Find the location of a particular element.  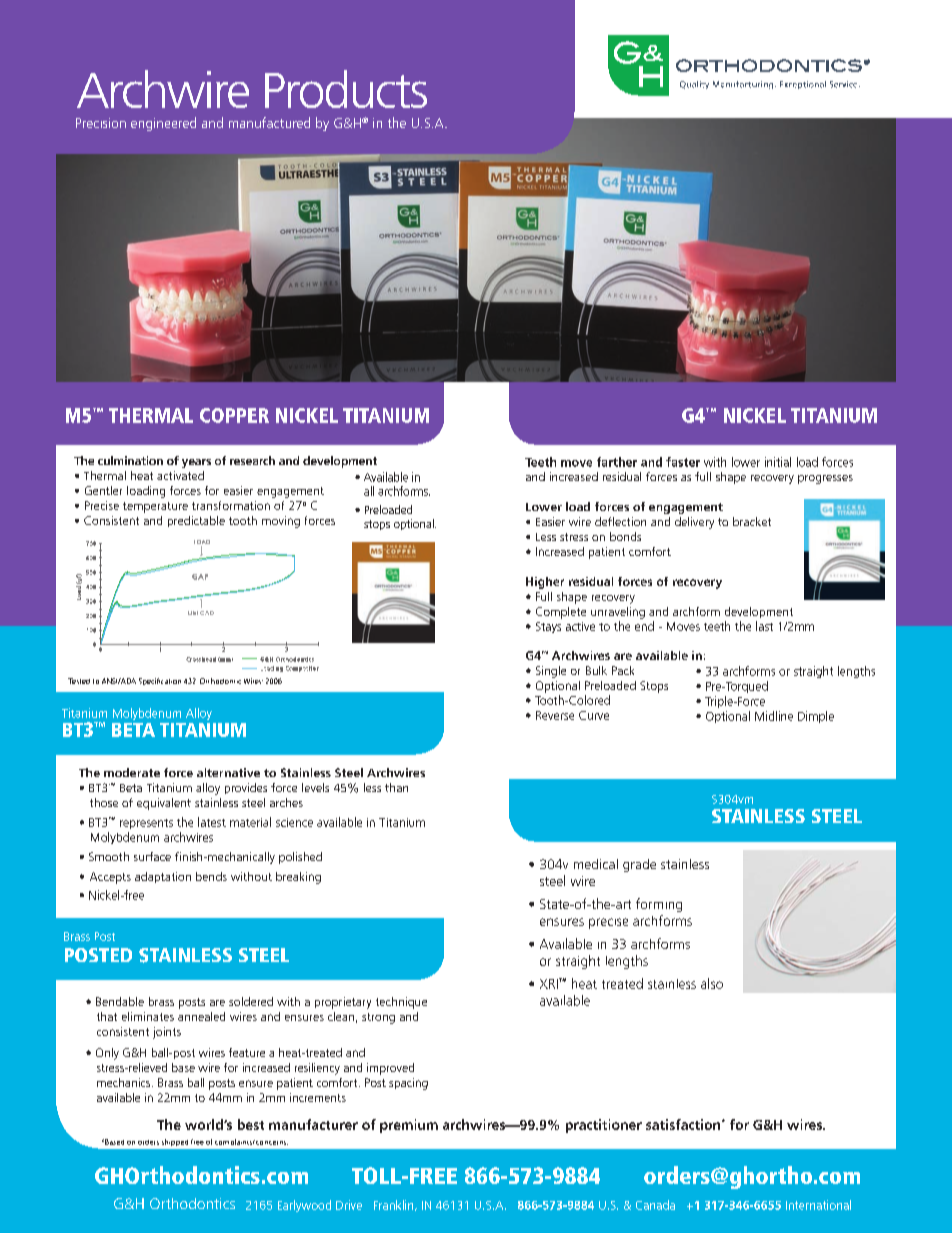

initial is located at coordinates (778, 462).
